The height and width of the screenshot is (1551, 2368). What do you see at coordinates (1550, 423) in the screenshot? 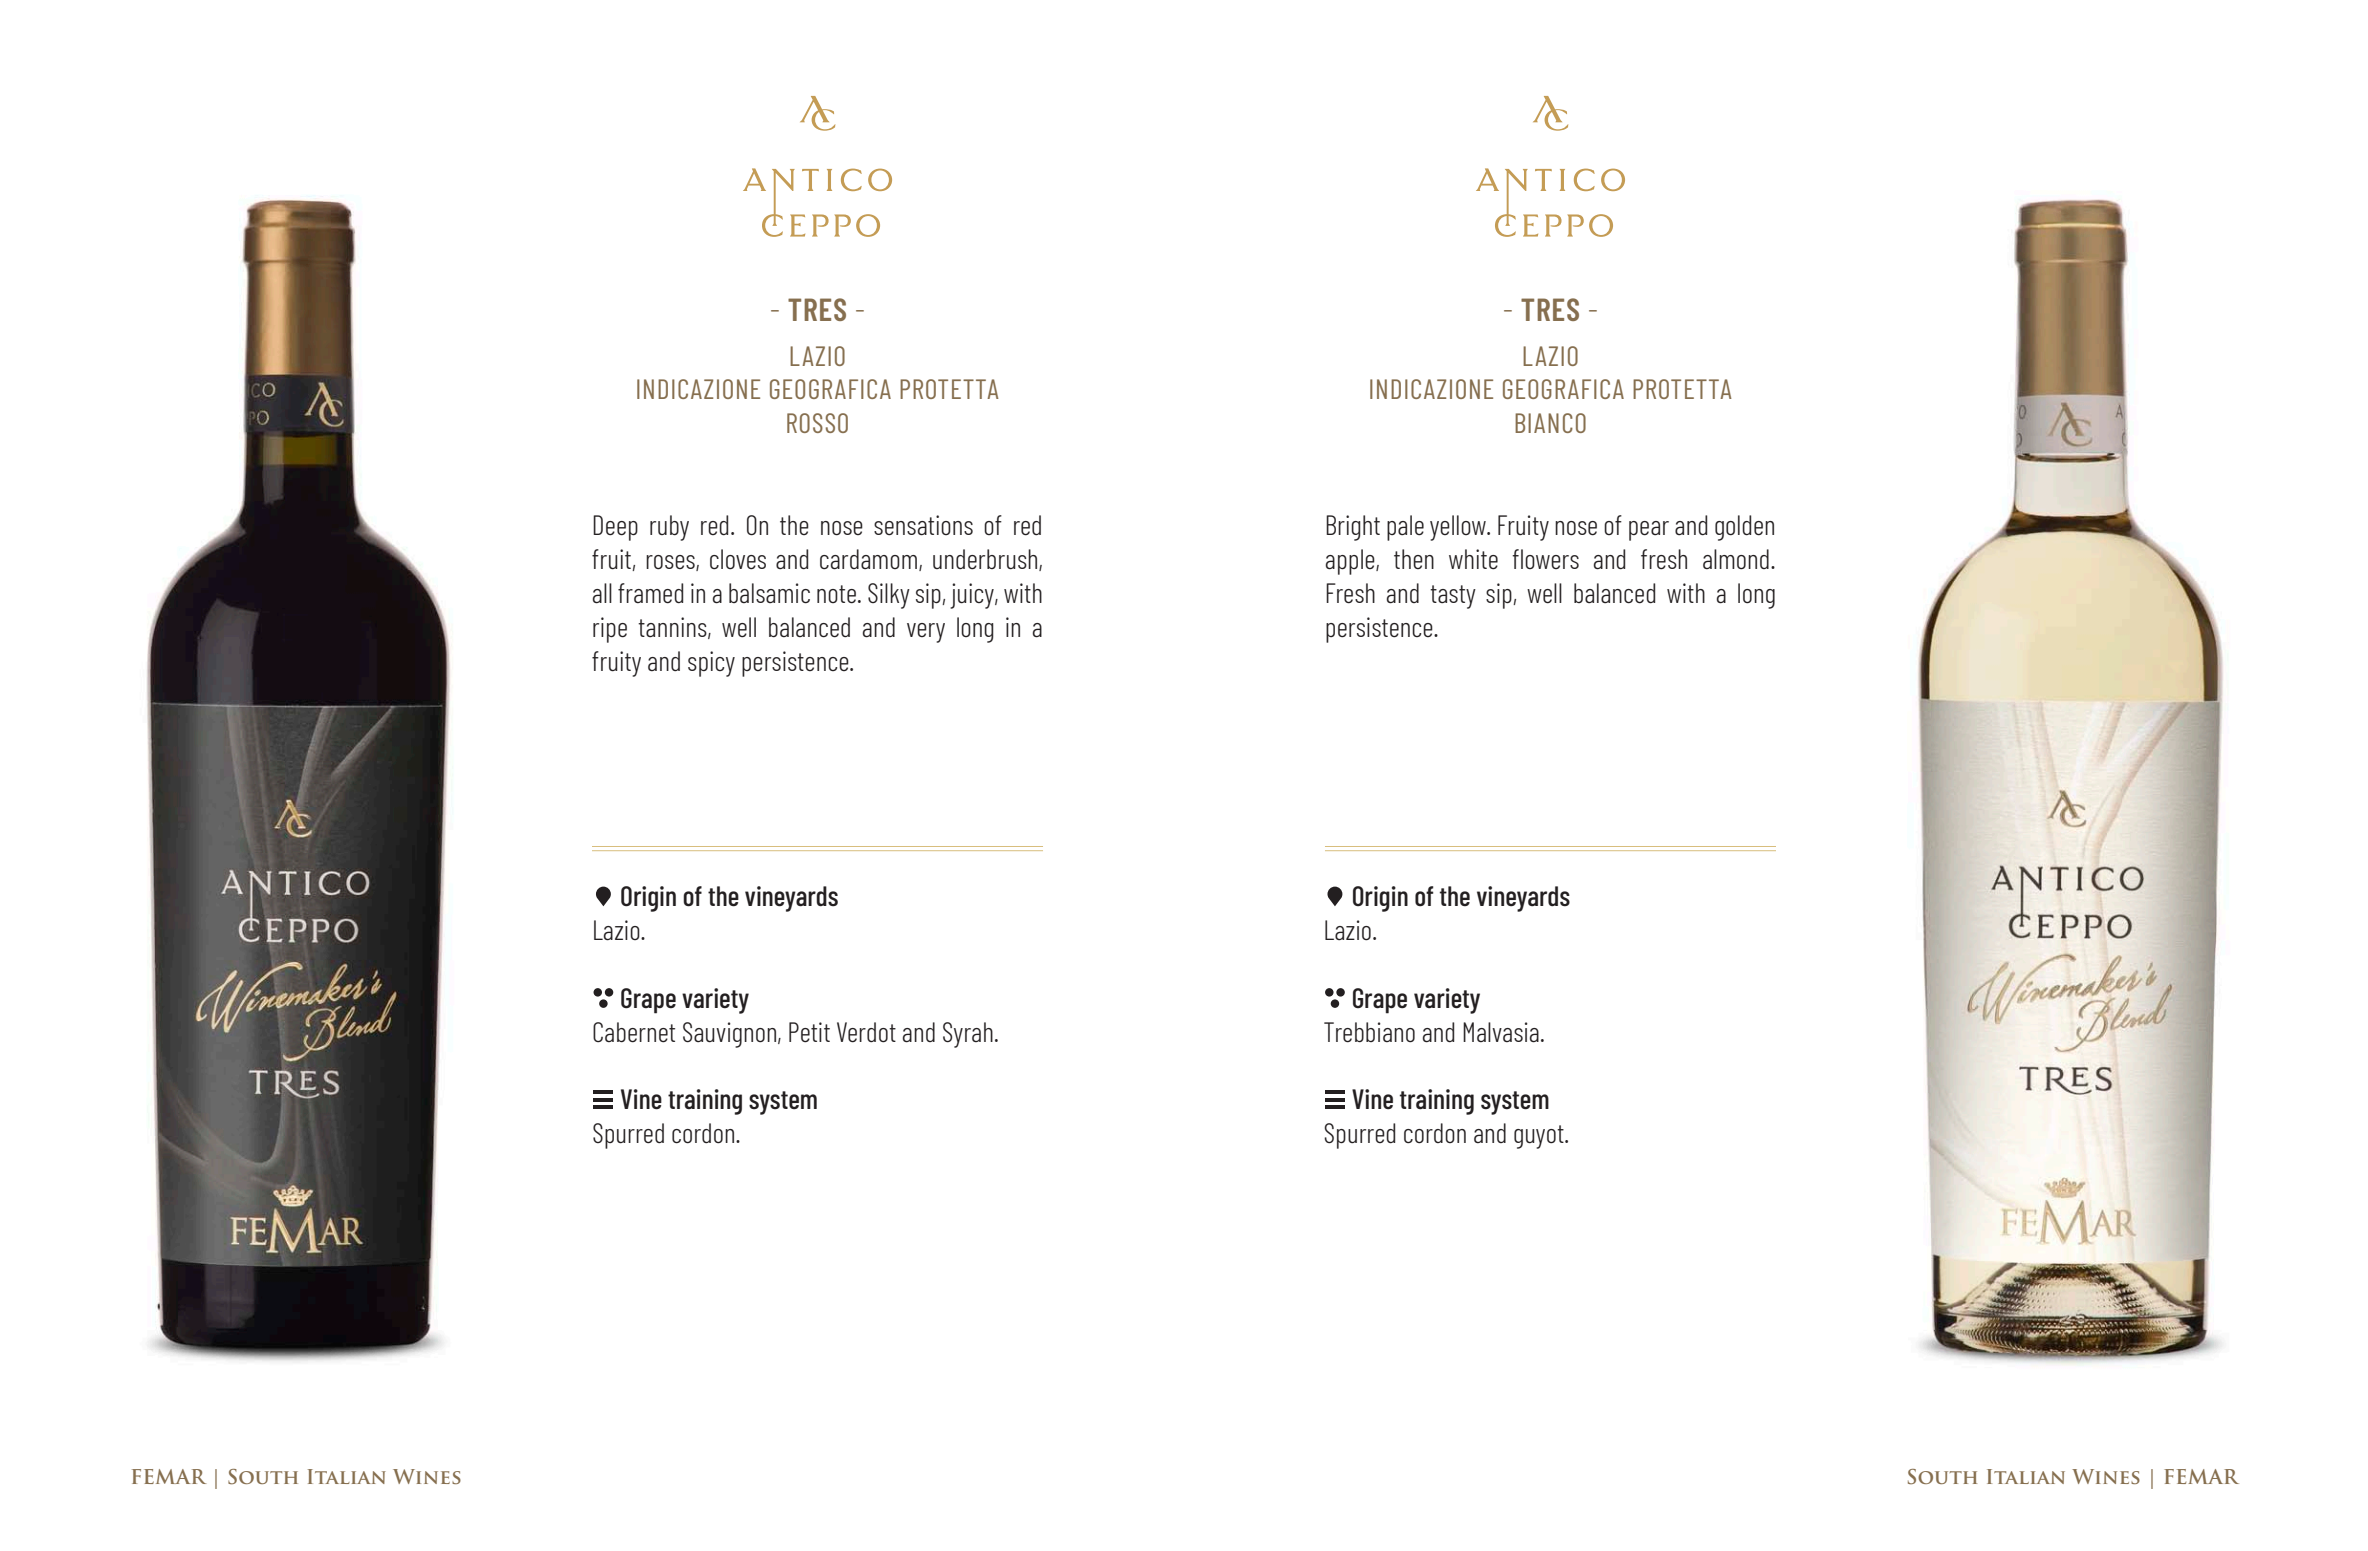
I see `BIANCO` at bounding box center [1550, 423].
